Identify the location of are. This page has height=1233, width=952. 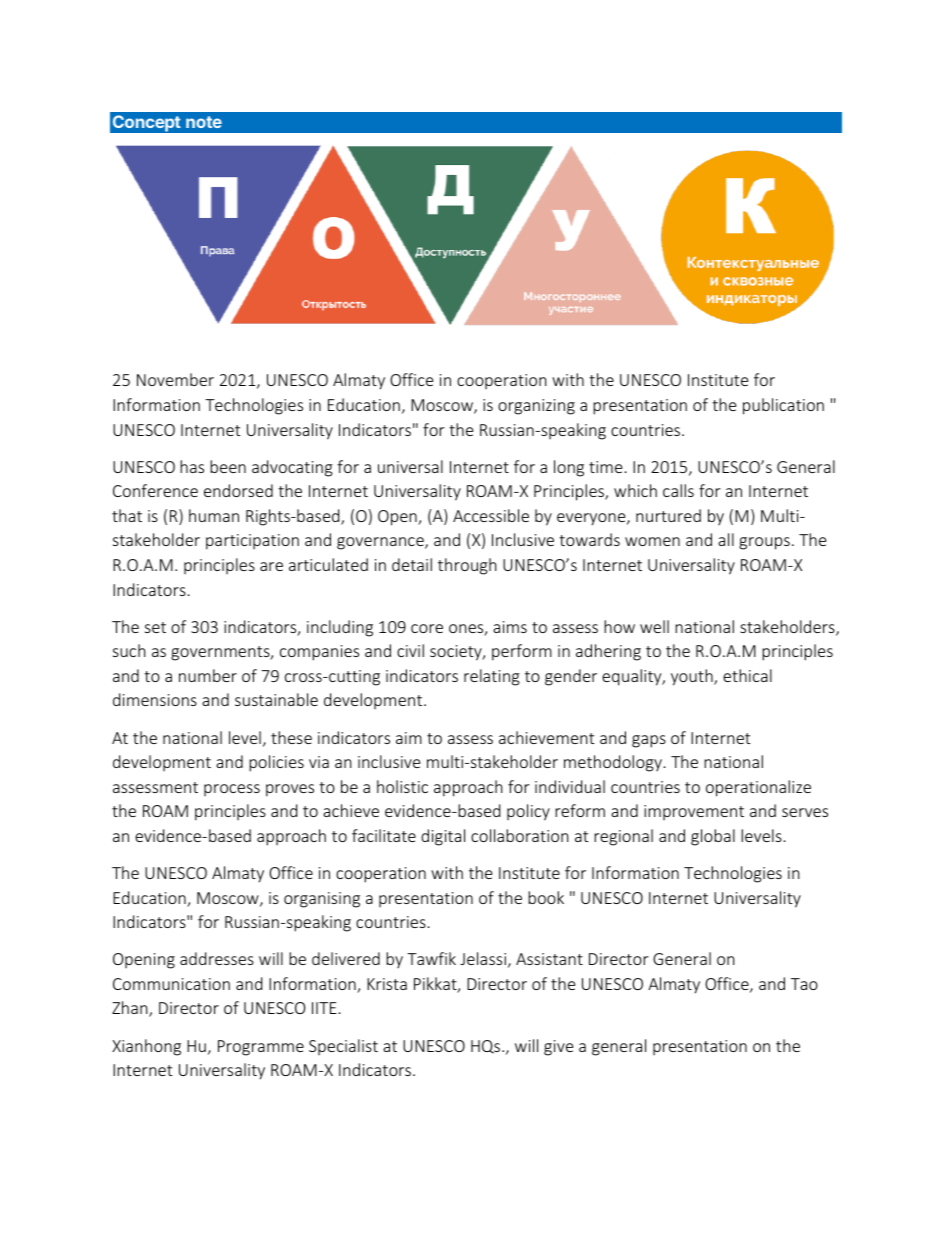
(271, 566).
